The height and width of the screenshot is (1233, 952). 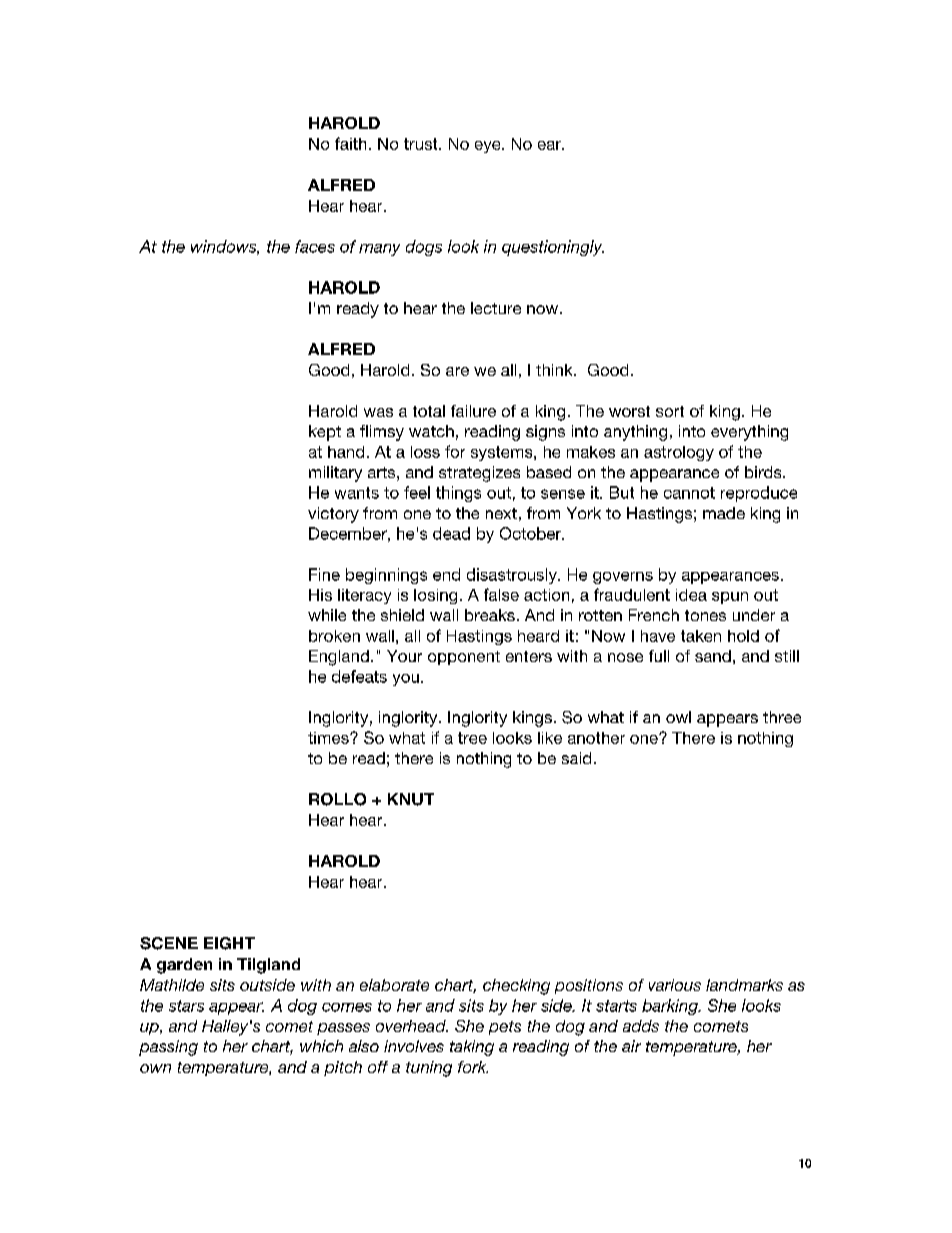 I want to click on astrology, so click(x=679, y=453).
